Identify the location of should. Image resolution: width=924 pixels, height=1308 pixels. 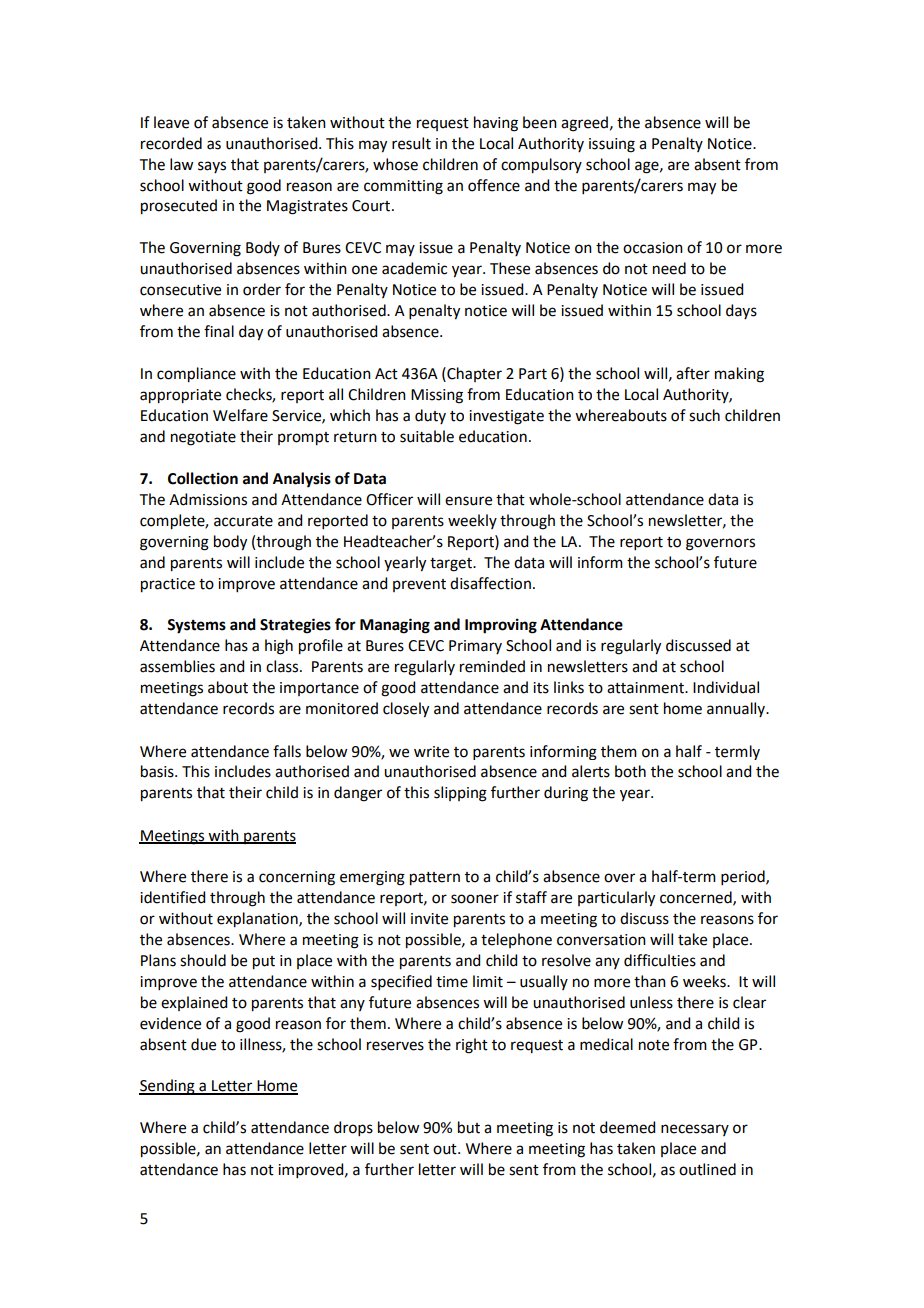
(203, 960).
